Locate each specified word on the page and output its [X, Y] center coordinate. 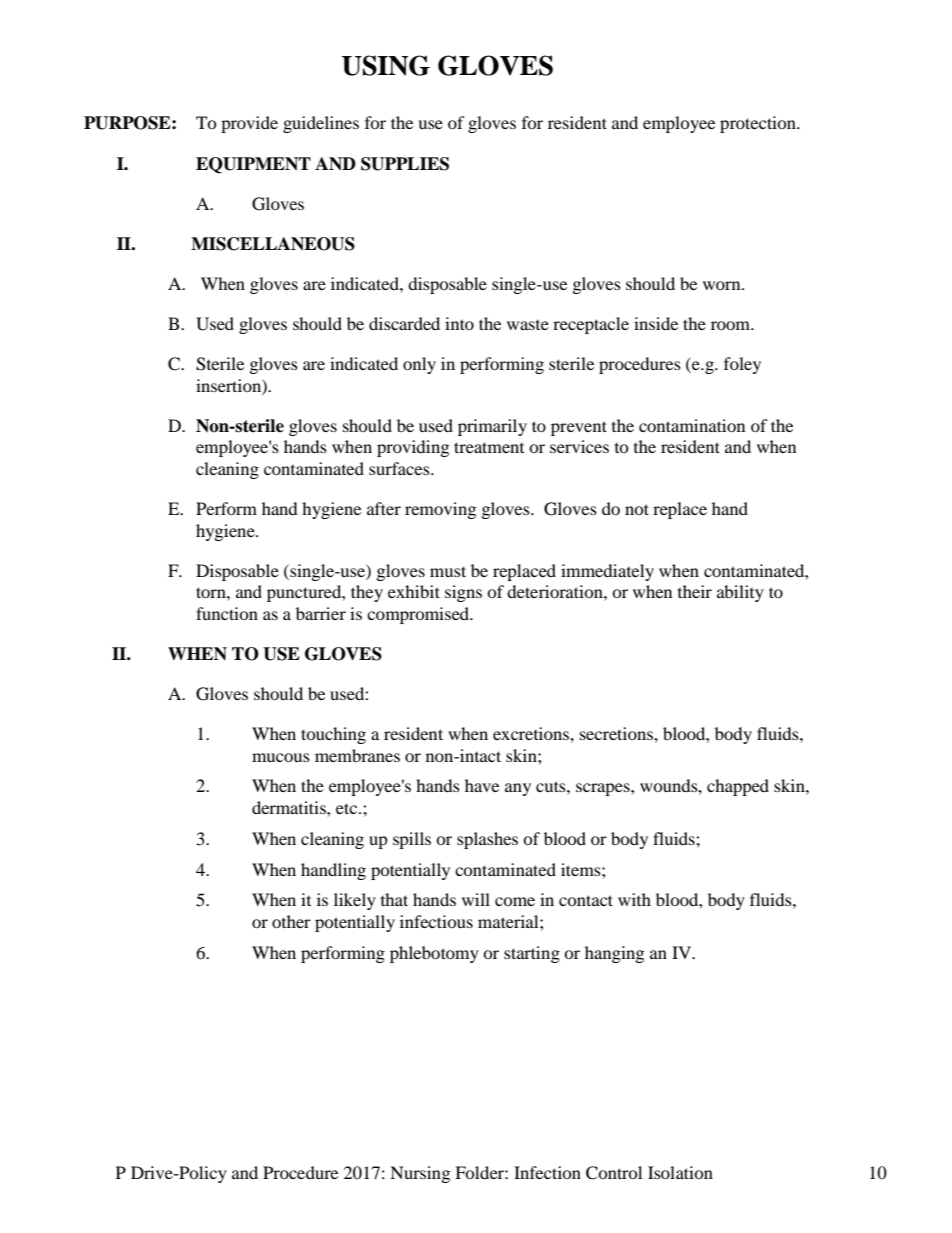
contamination [692, 425]
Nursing [420, 1174]
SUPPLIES [405, 164]
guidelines [321, 124]
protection [759, 124]
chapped [738, 787]
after [384, 508]
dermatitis [290, 807]
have [482, 785]
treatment [489, 447]
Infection [547, 1172]
